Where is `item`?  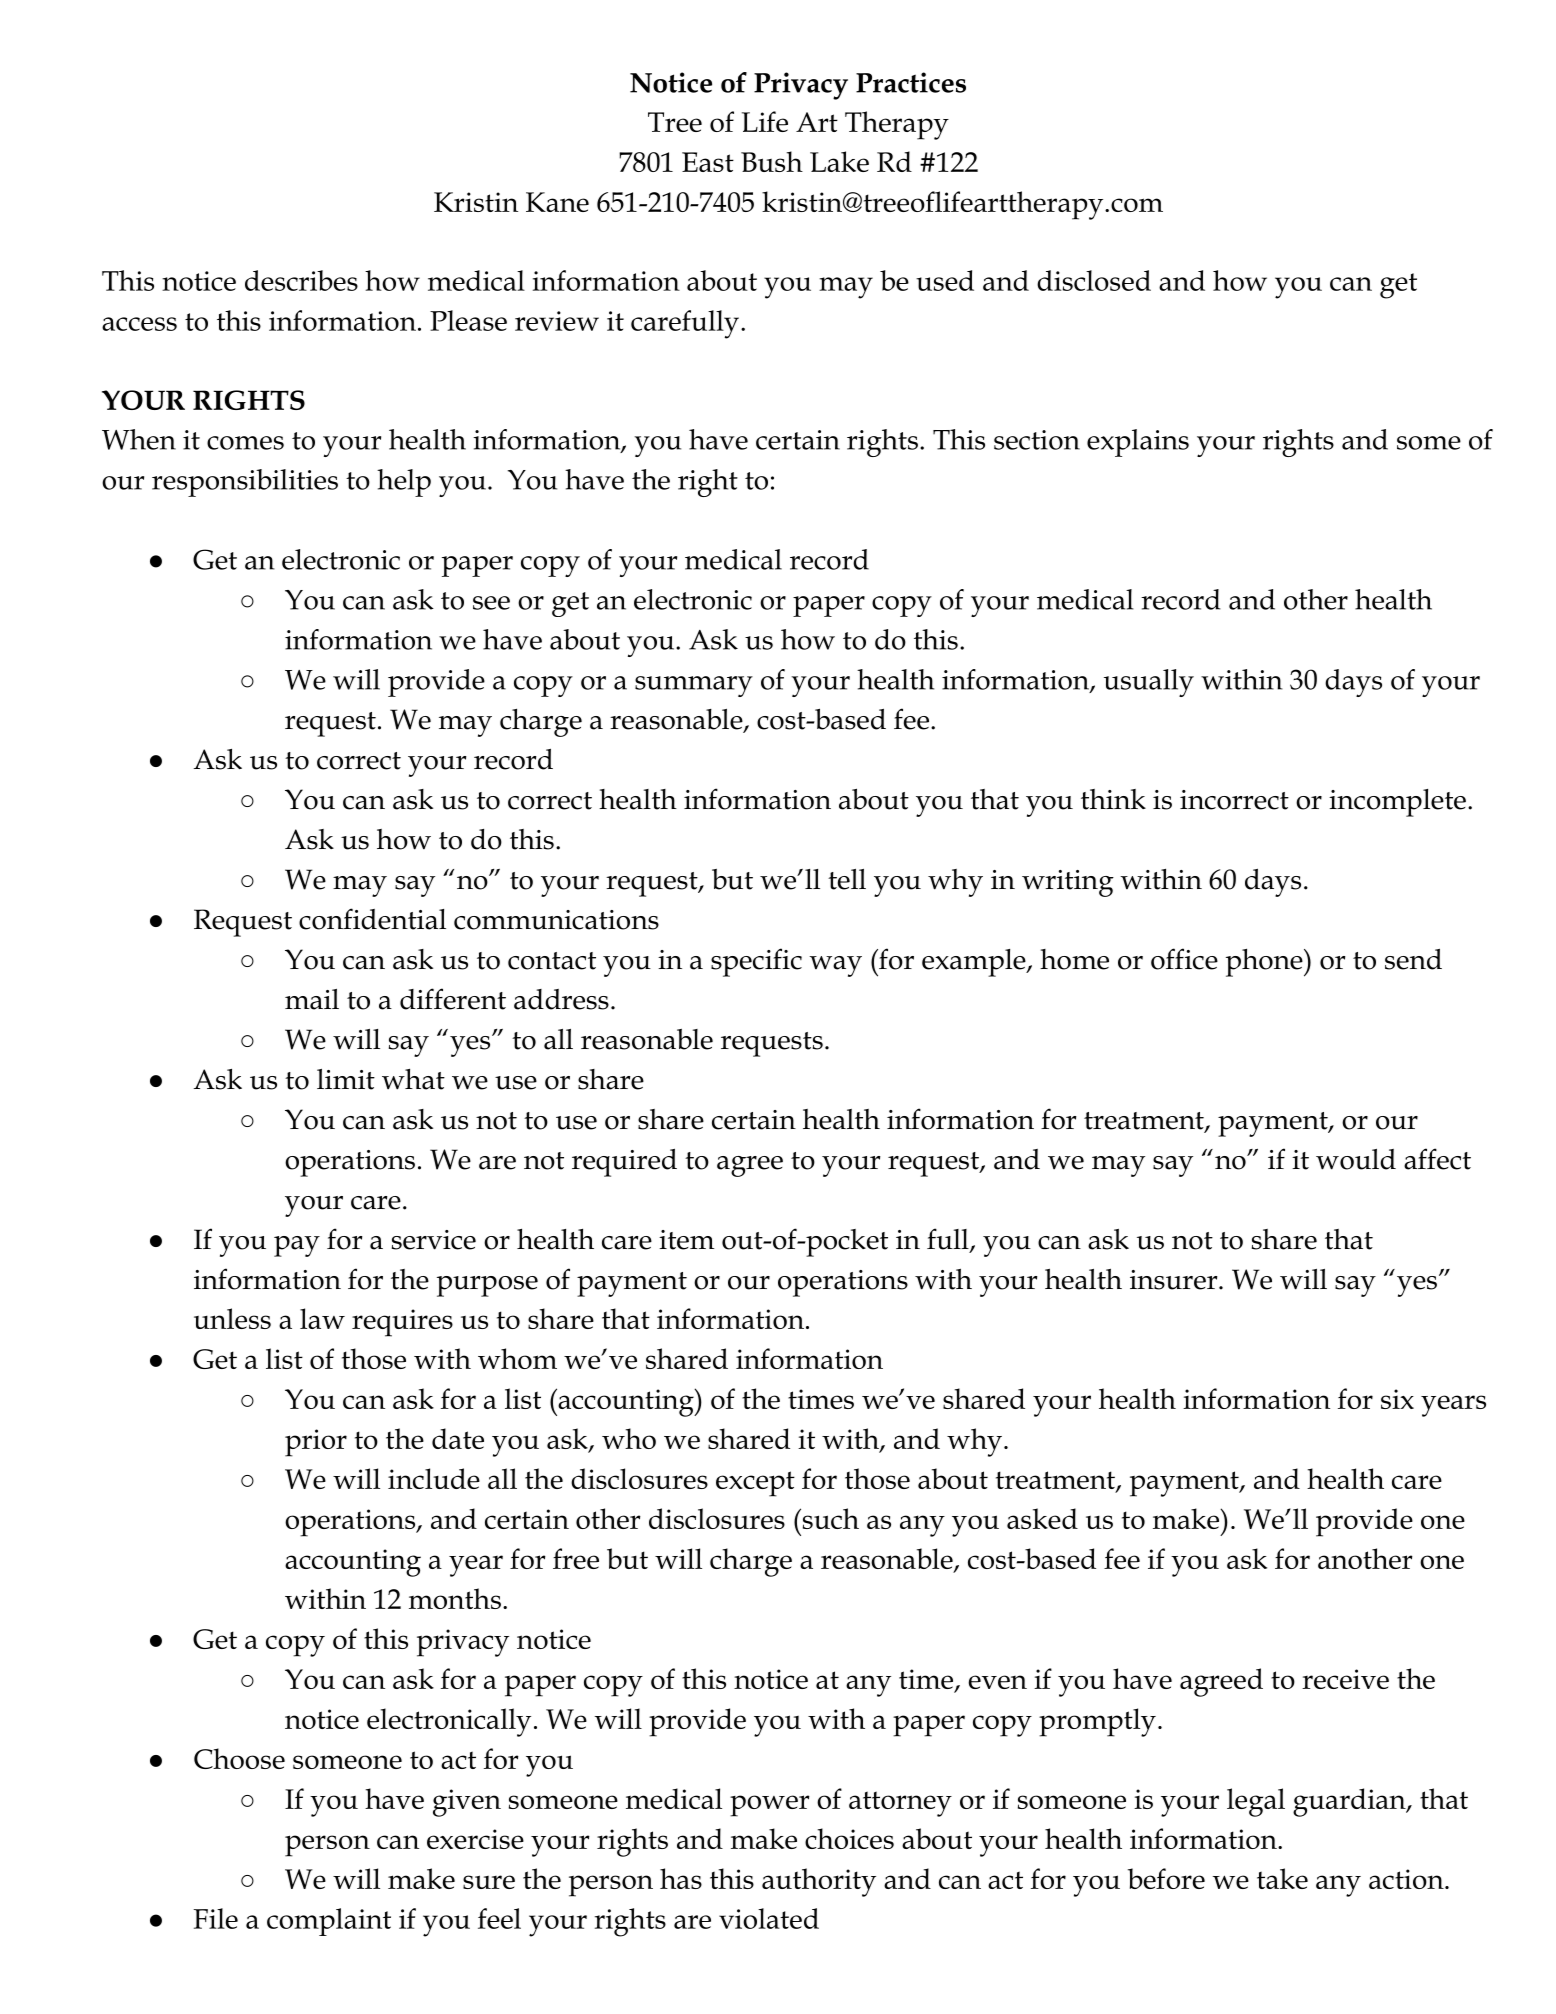
item is located at coordinates (686, 1240).
